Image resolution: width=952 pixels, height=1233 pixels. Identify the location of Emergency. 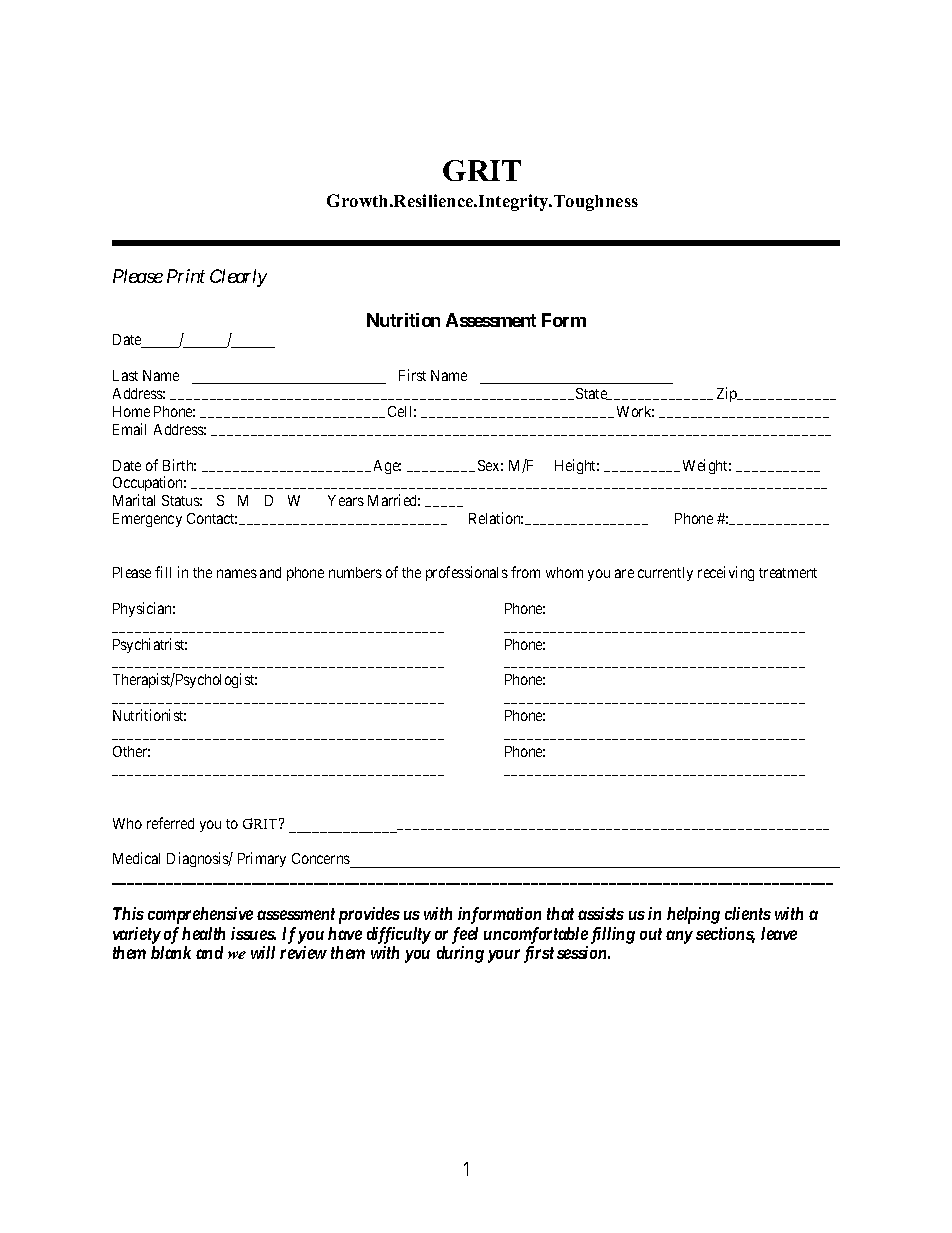
(147, 520).
